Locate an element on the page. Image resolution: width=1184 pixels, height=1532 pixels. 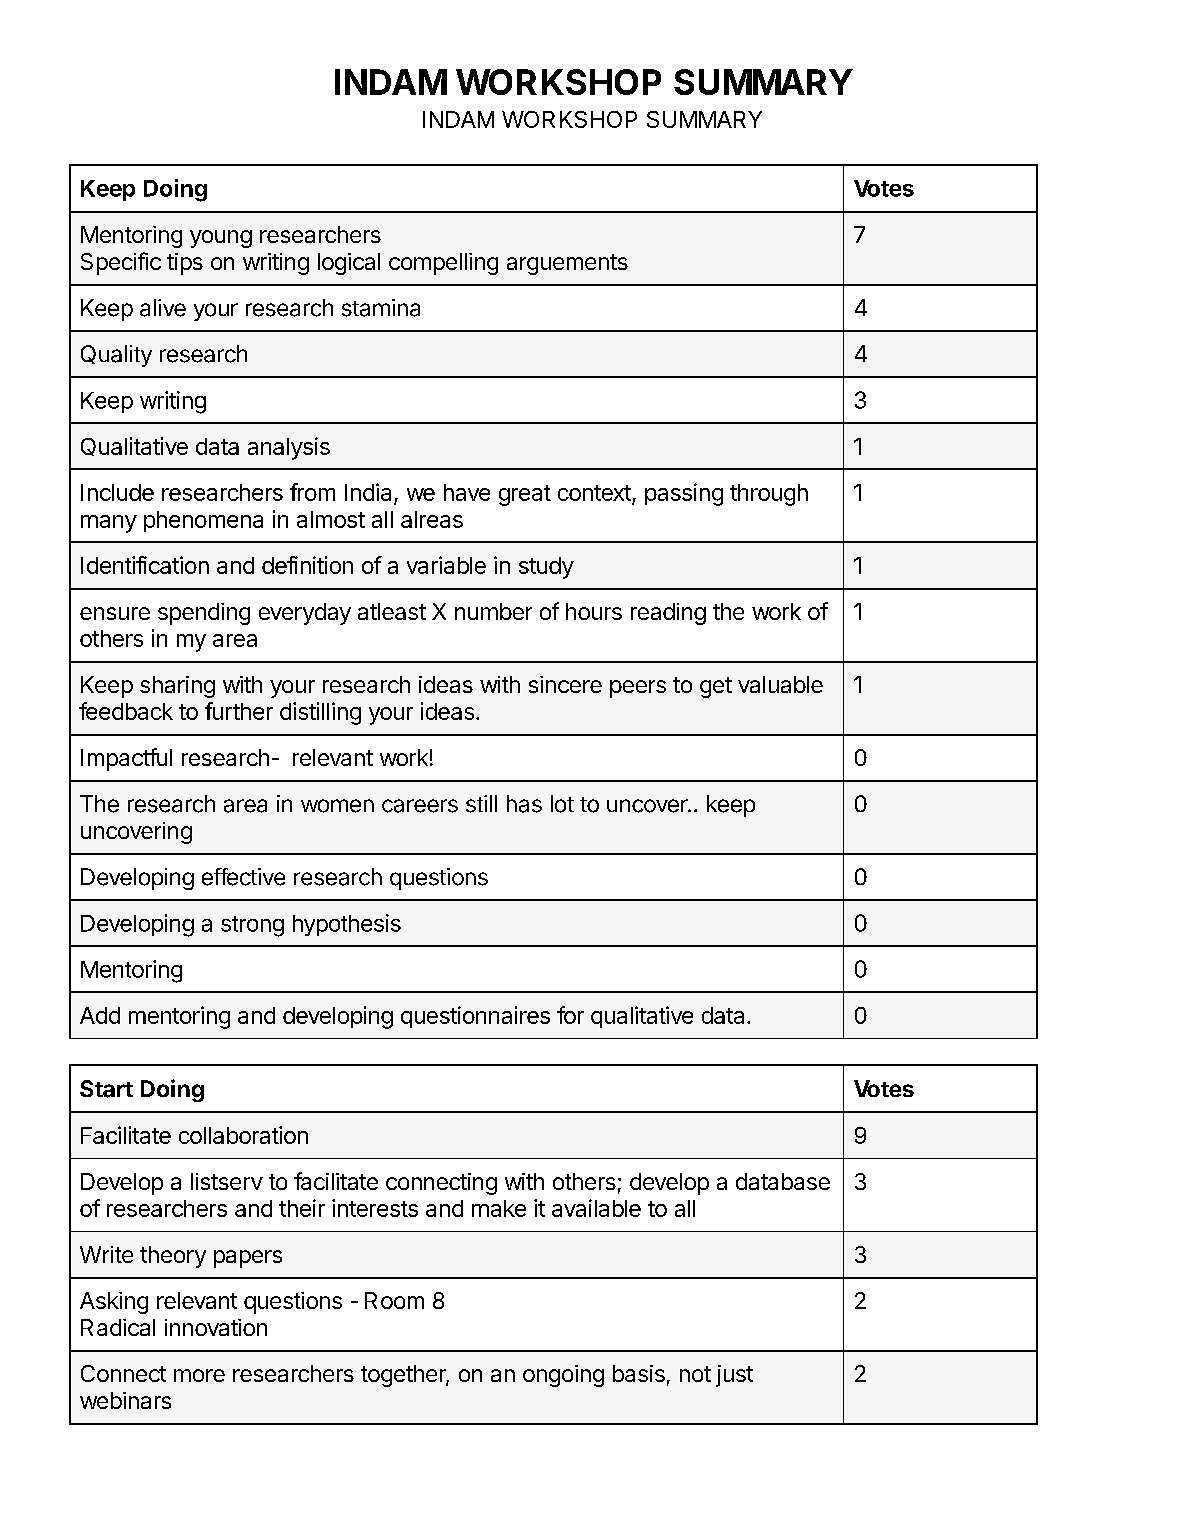
for is located at coordinates (570, 1015).
